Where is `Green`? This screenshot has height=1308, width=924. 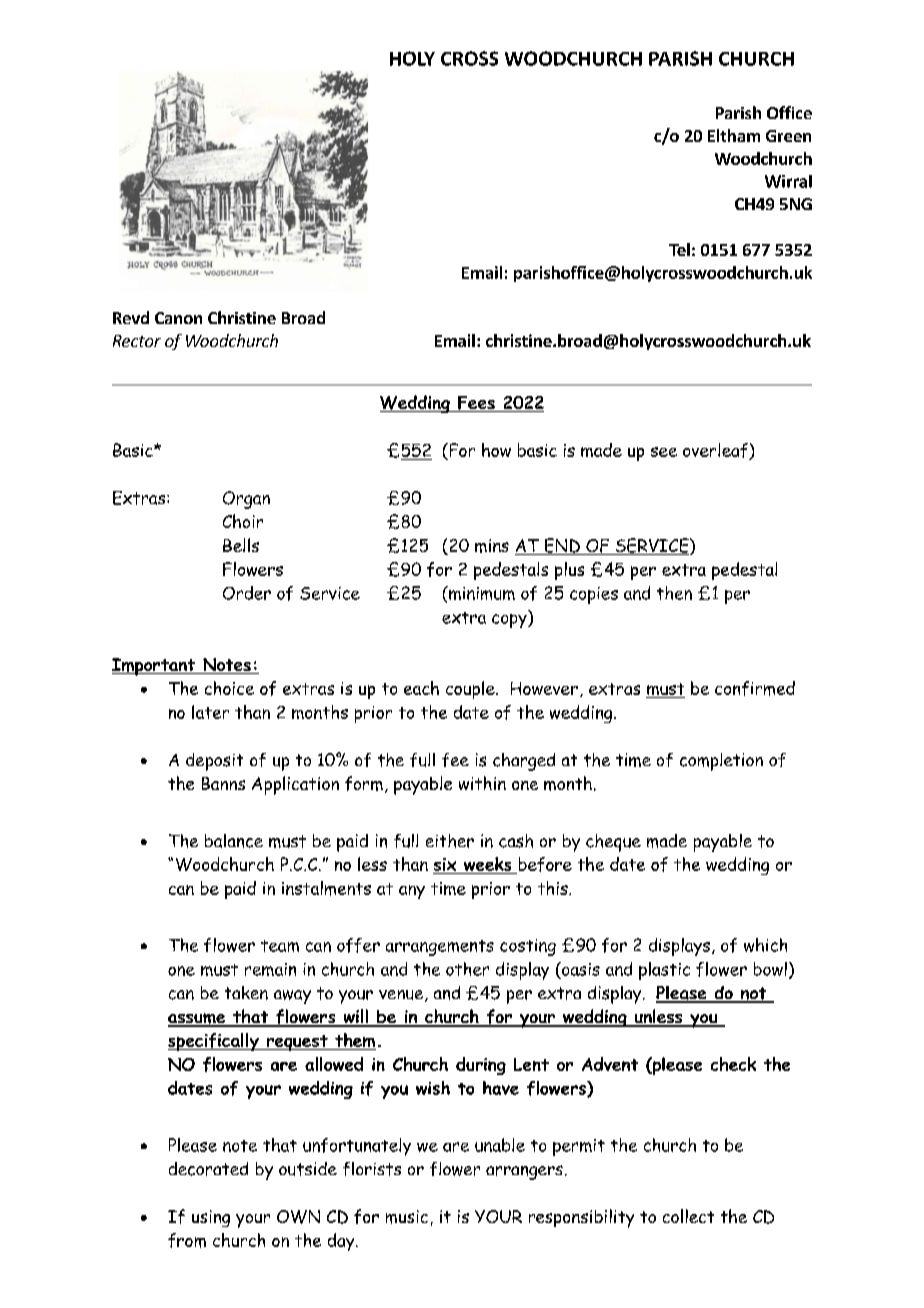
Green is located at coordinates (788, 136).
